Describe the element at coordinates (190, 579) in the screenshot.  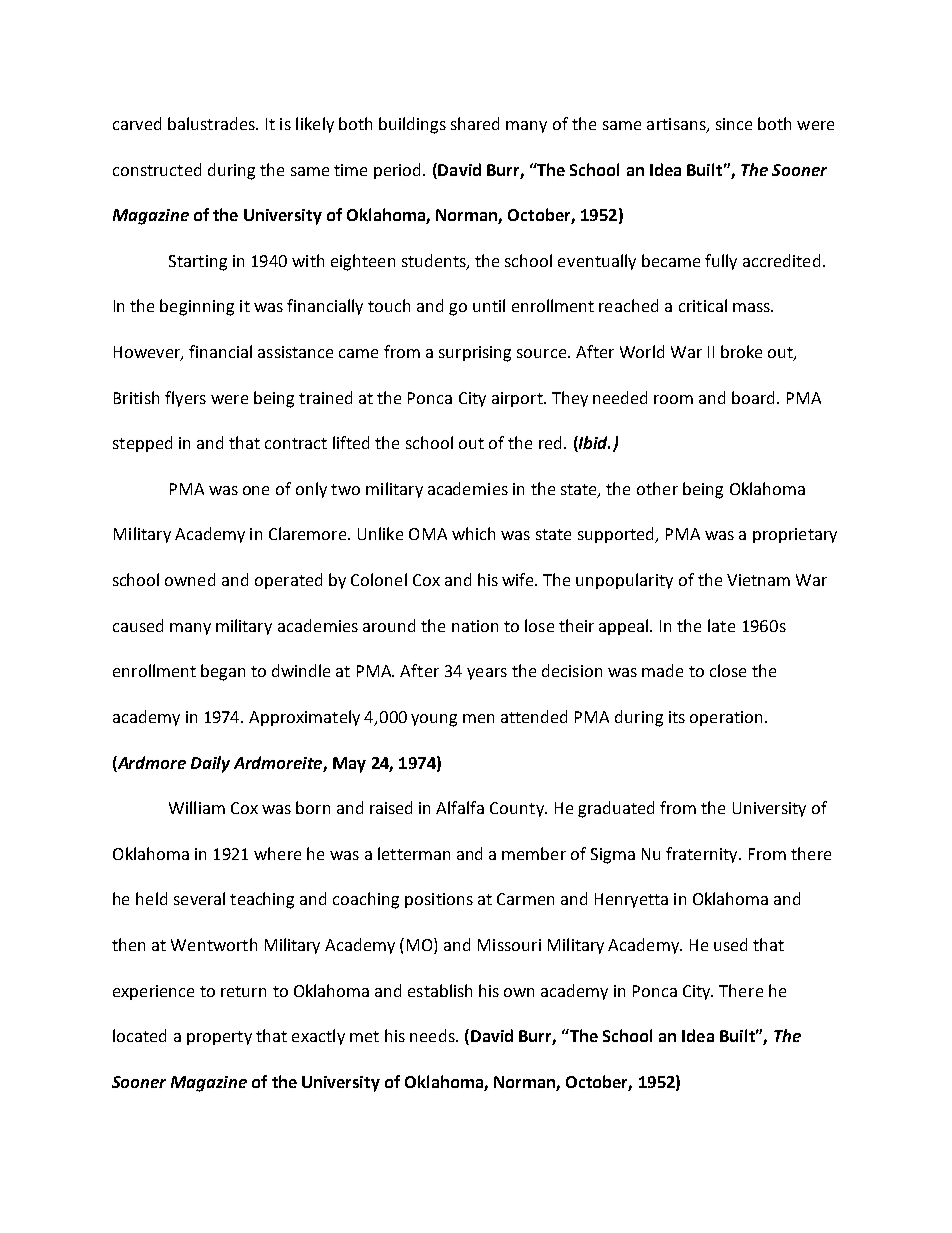
I see `owned` at that location.
